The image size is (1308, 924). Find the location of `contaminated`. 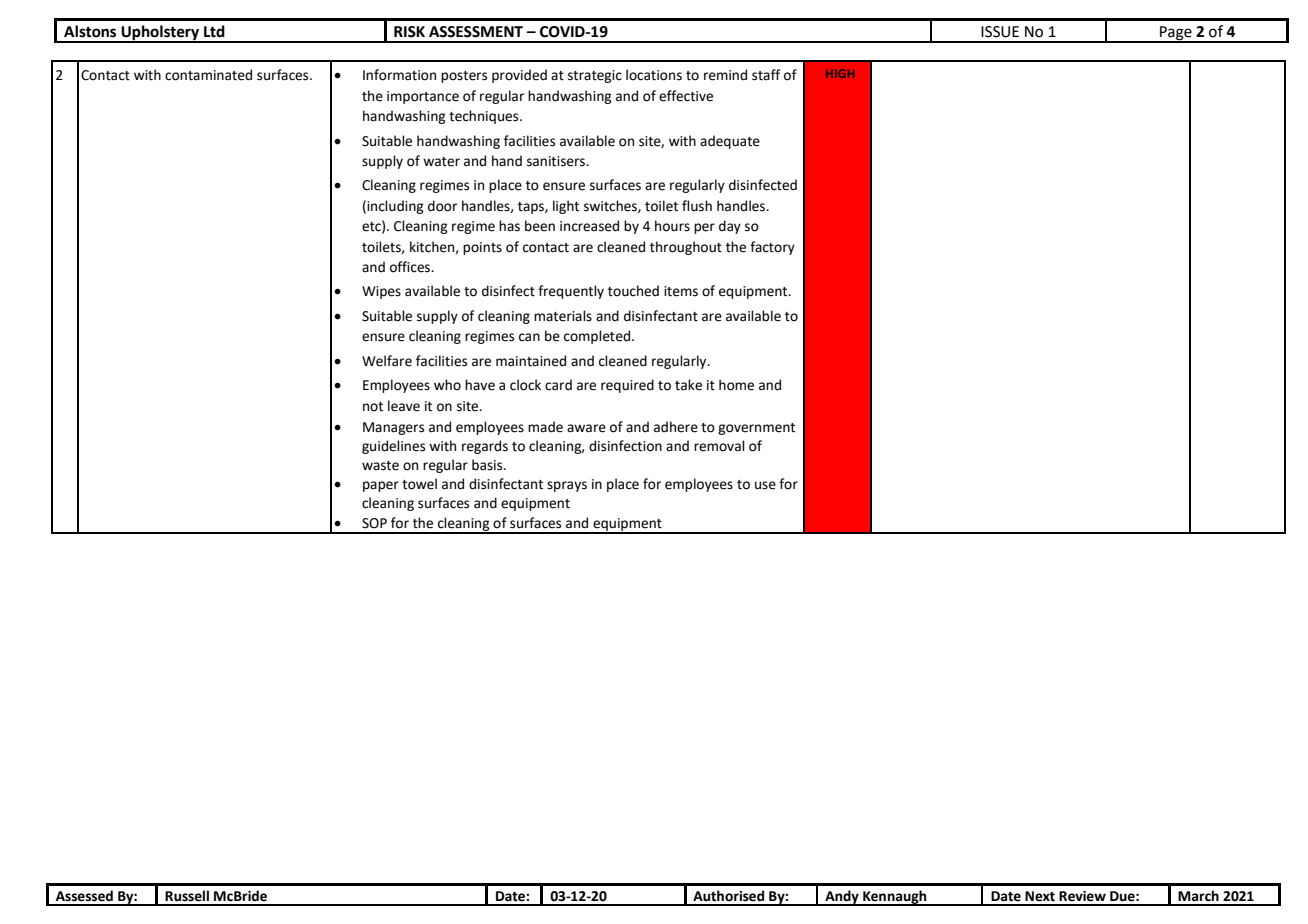

contaminated is located at coordinates (208, 75).
